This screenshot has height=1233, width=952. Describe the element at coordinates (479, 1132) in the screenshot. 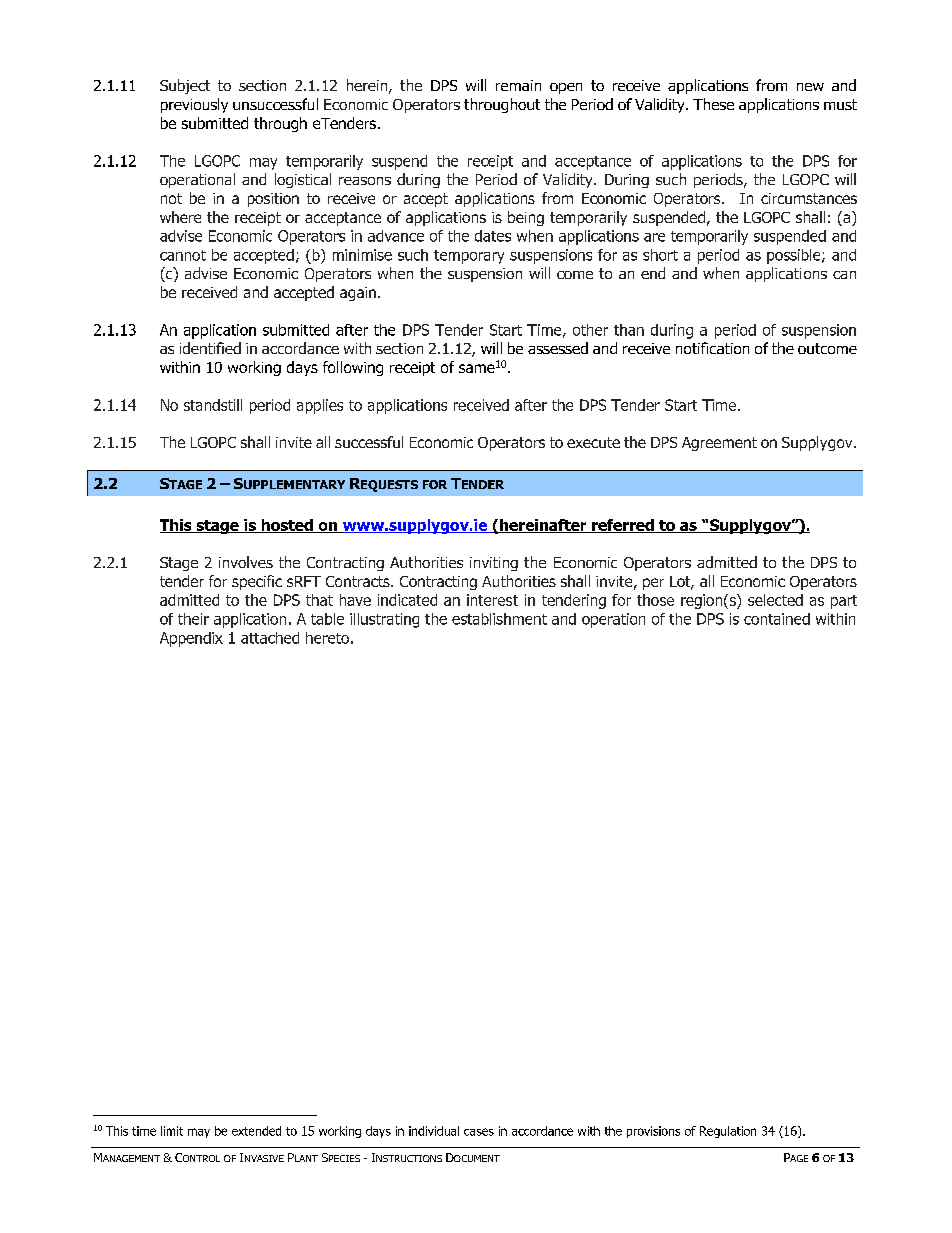

I see `cases` at that location.
